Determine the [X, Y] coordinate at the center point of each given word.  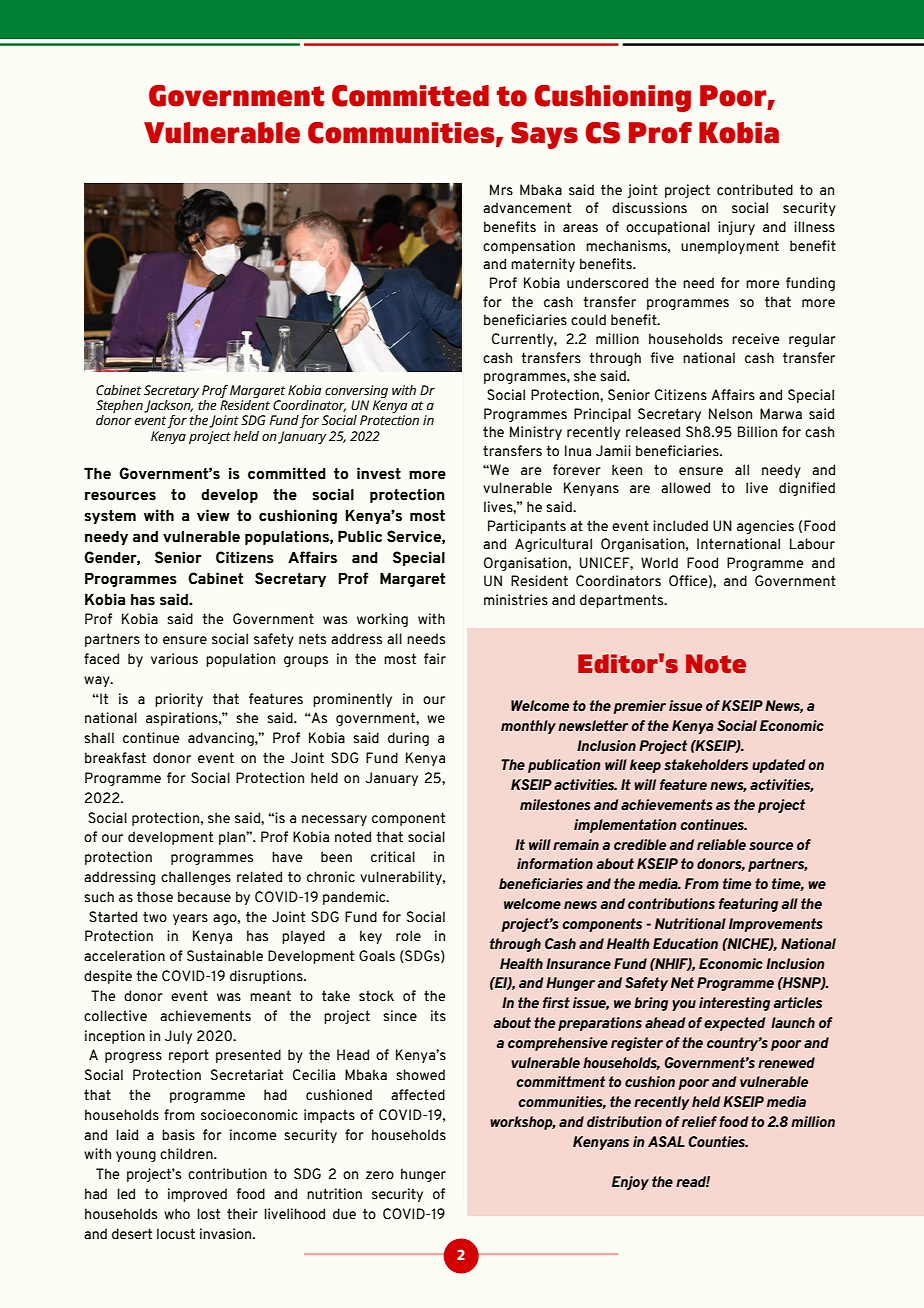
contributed [755, 190]
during [408, 739]
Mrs [501, 190]
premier [639, 707]
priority [179, 700]
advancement [527, 208]
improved [197, 1195]
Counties [718, 1142]
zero [380, 1175]
